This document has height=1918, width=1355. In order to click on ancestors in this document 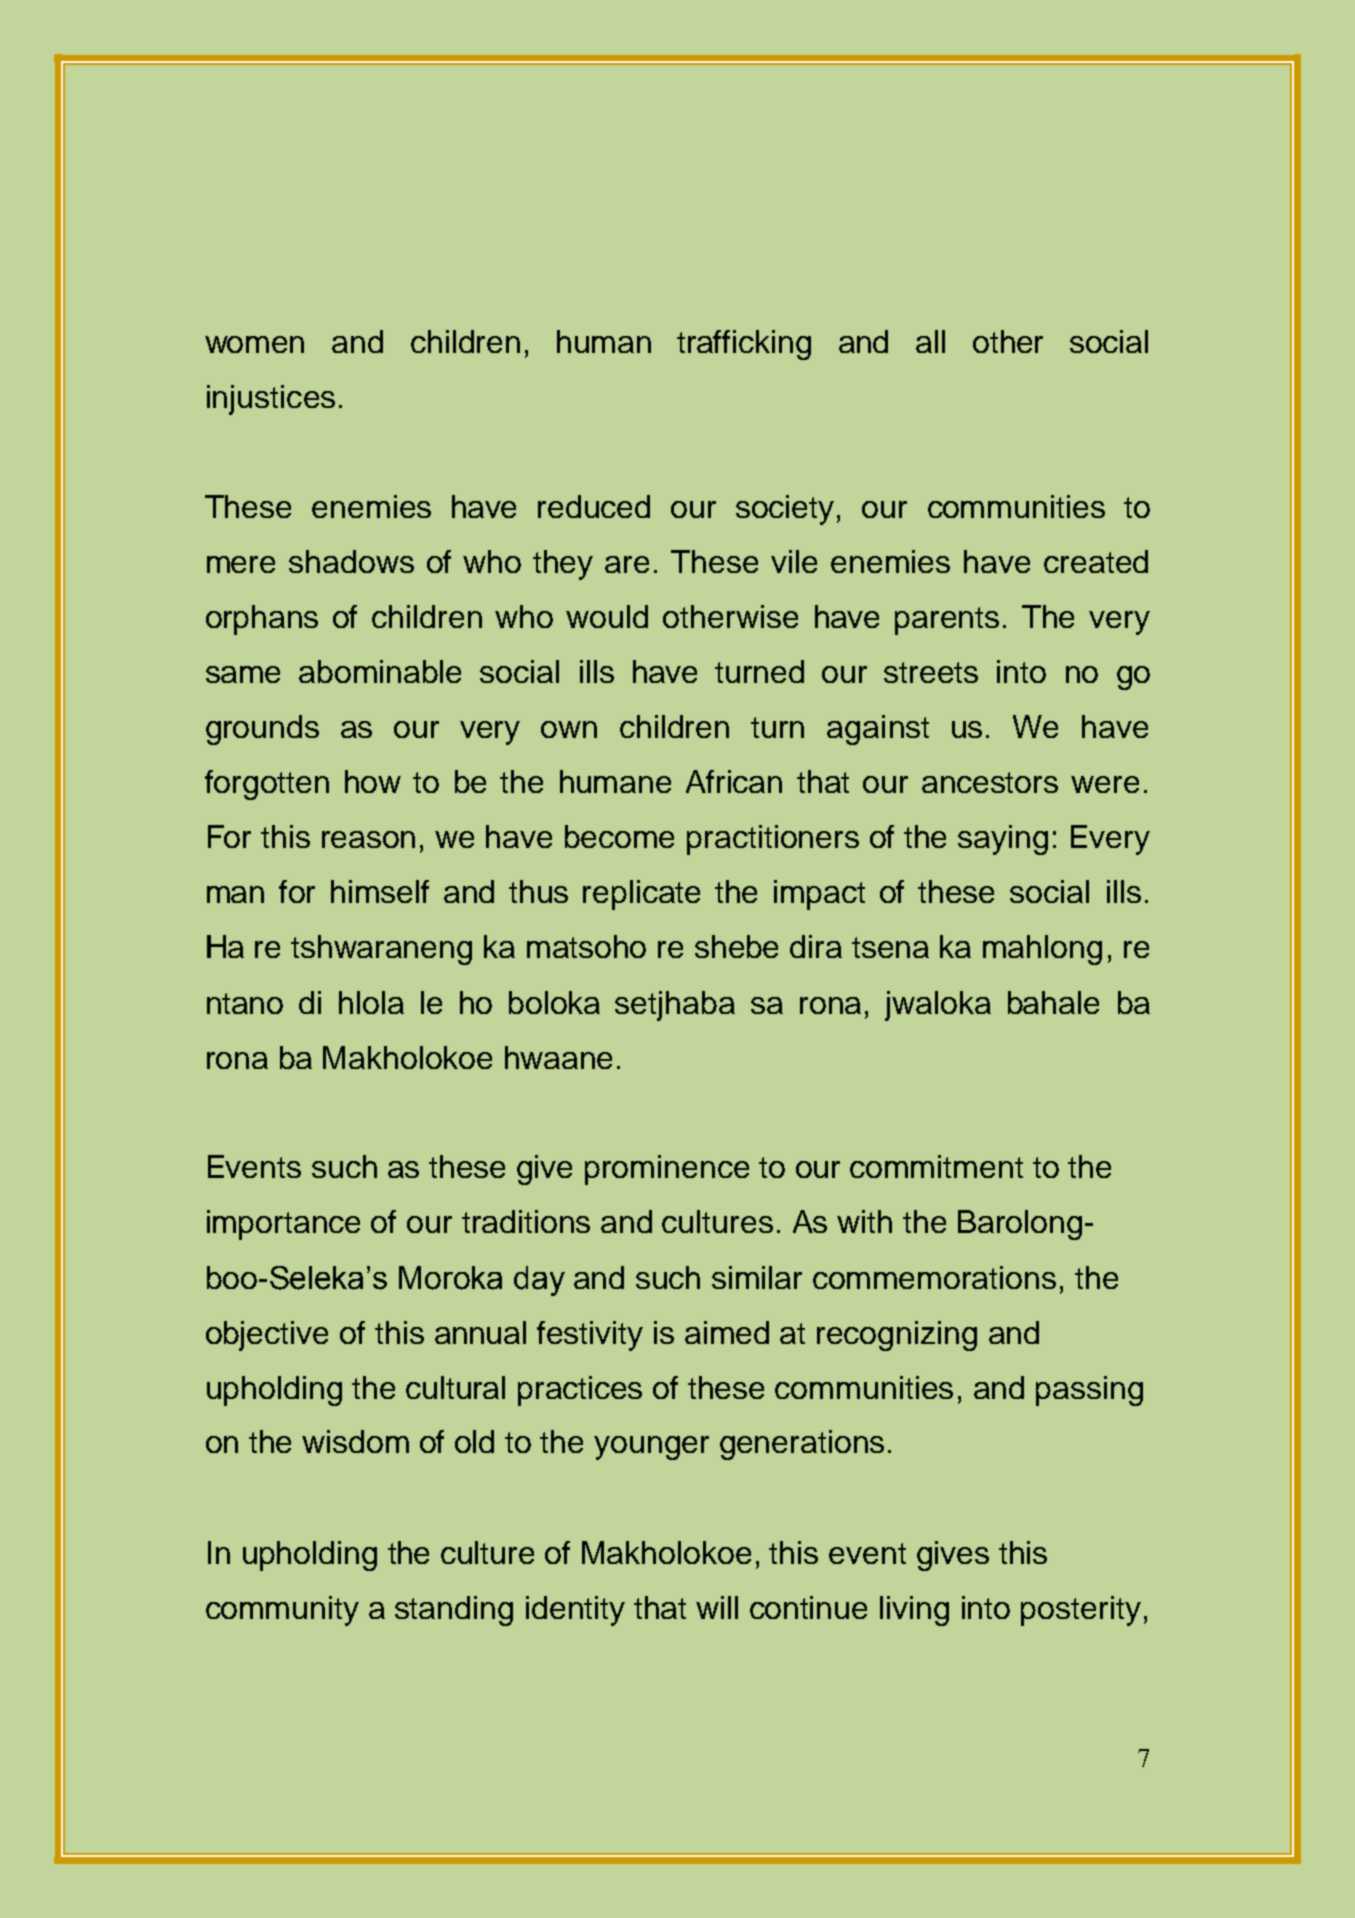, I will do `click(990, 782)`.
